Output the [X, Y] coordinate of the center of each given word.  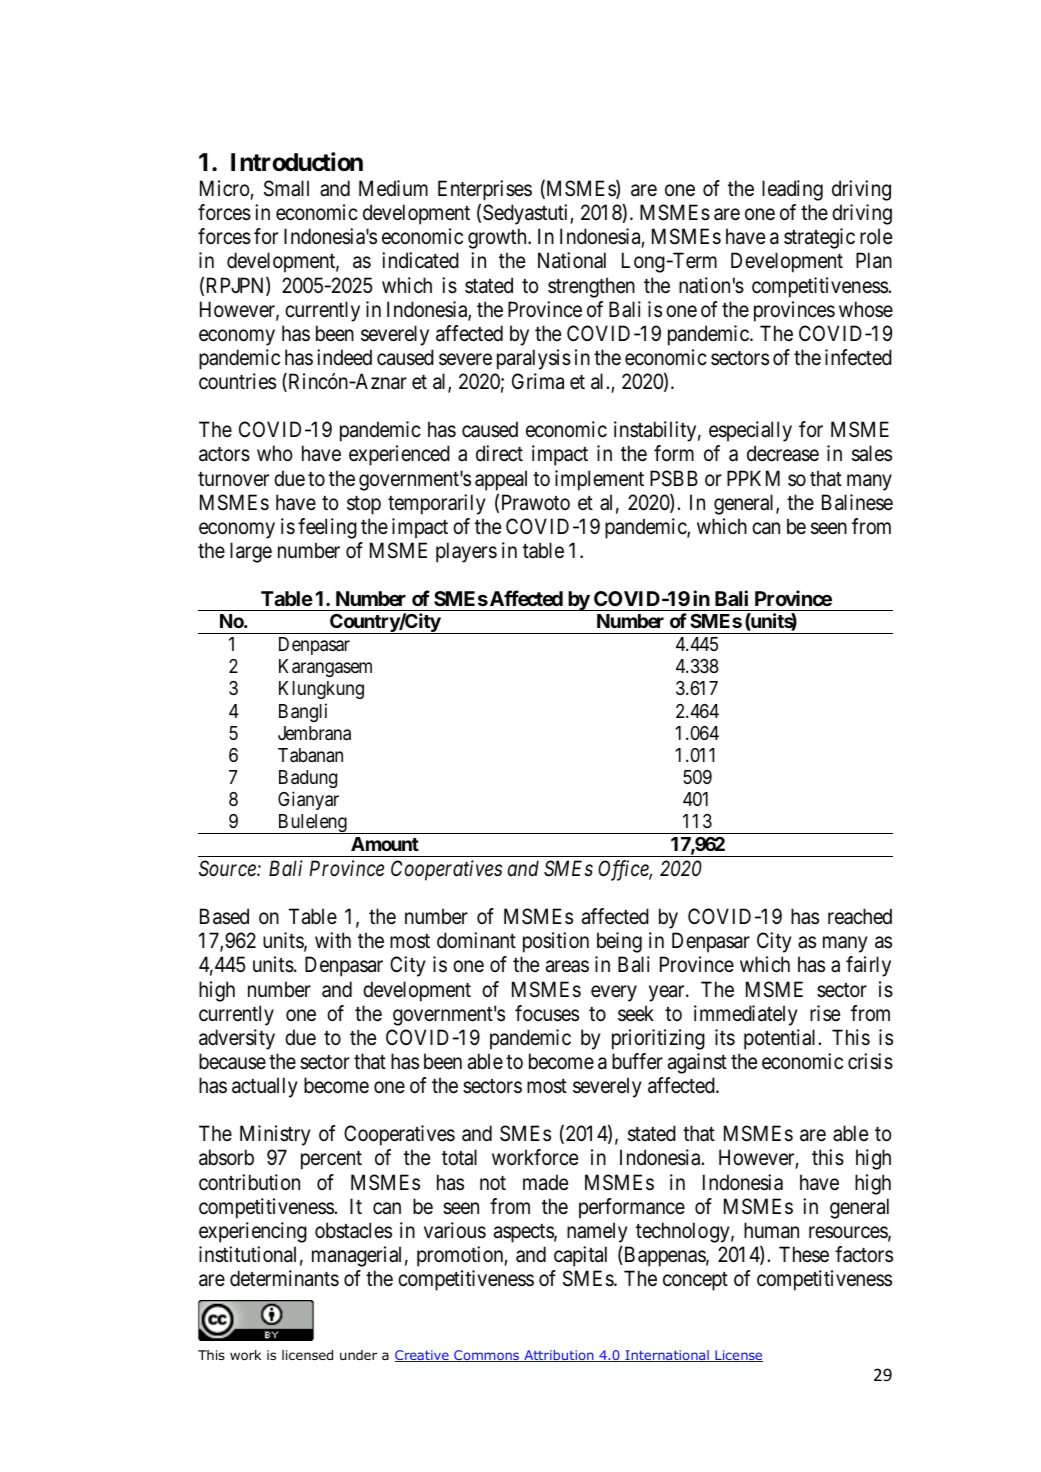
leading [792, 190]
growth [498, 238]
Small [286, 188]
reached [860, 916]
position [556, 942]
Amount [385, 844]
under [359, 1355]
